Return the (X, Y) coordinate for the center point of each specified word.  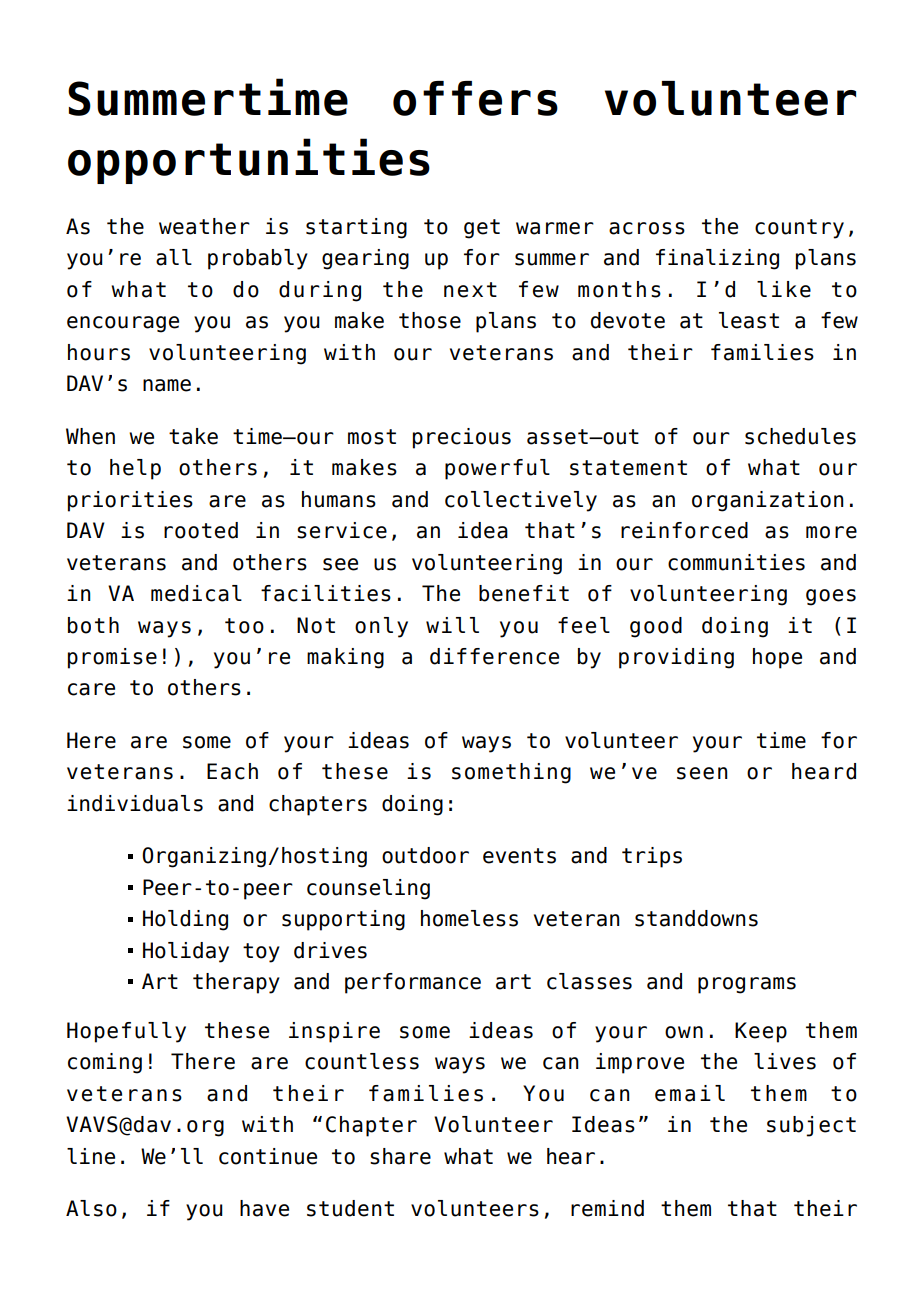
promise (112, 658)
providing (676, 658)
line (91, 1156)
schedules (800, 436)
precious (462, 438)
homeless (469, 918)
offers (475, 98)
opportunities (249, 161)
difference (494, 656)
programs (747, 985)
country (799, 229)
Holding (185, 920)
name (167, 385)
